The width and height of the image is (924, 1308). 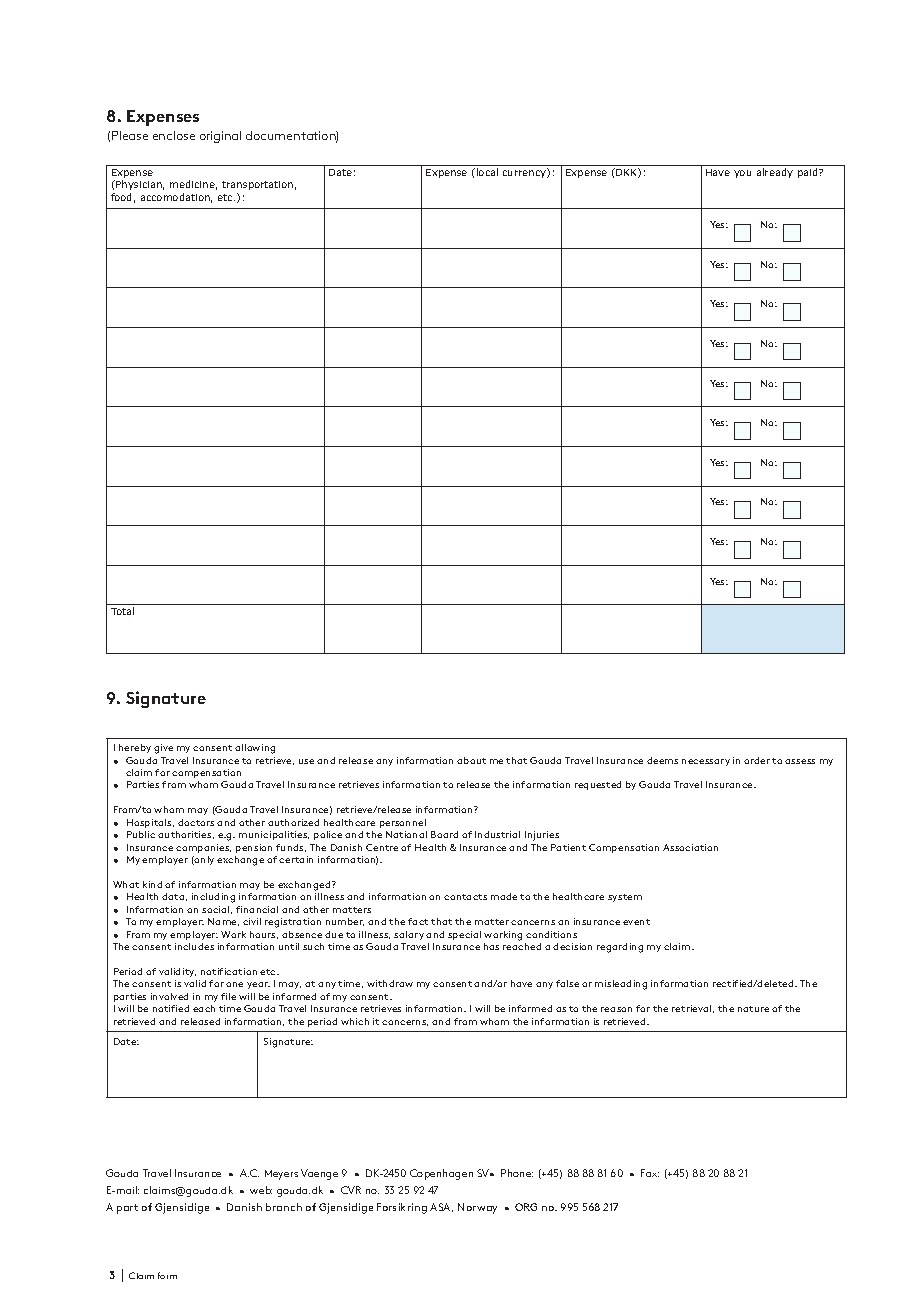 I want to click on Total, so click(x=122, y=611).
